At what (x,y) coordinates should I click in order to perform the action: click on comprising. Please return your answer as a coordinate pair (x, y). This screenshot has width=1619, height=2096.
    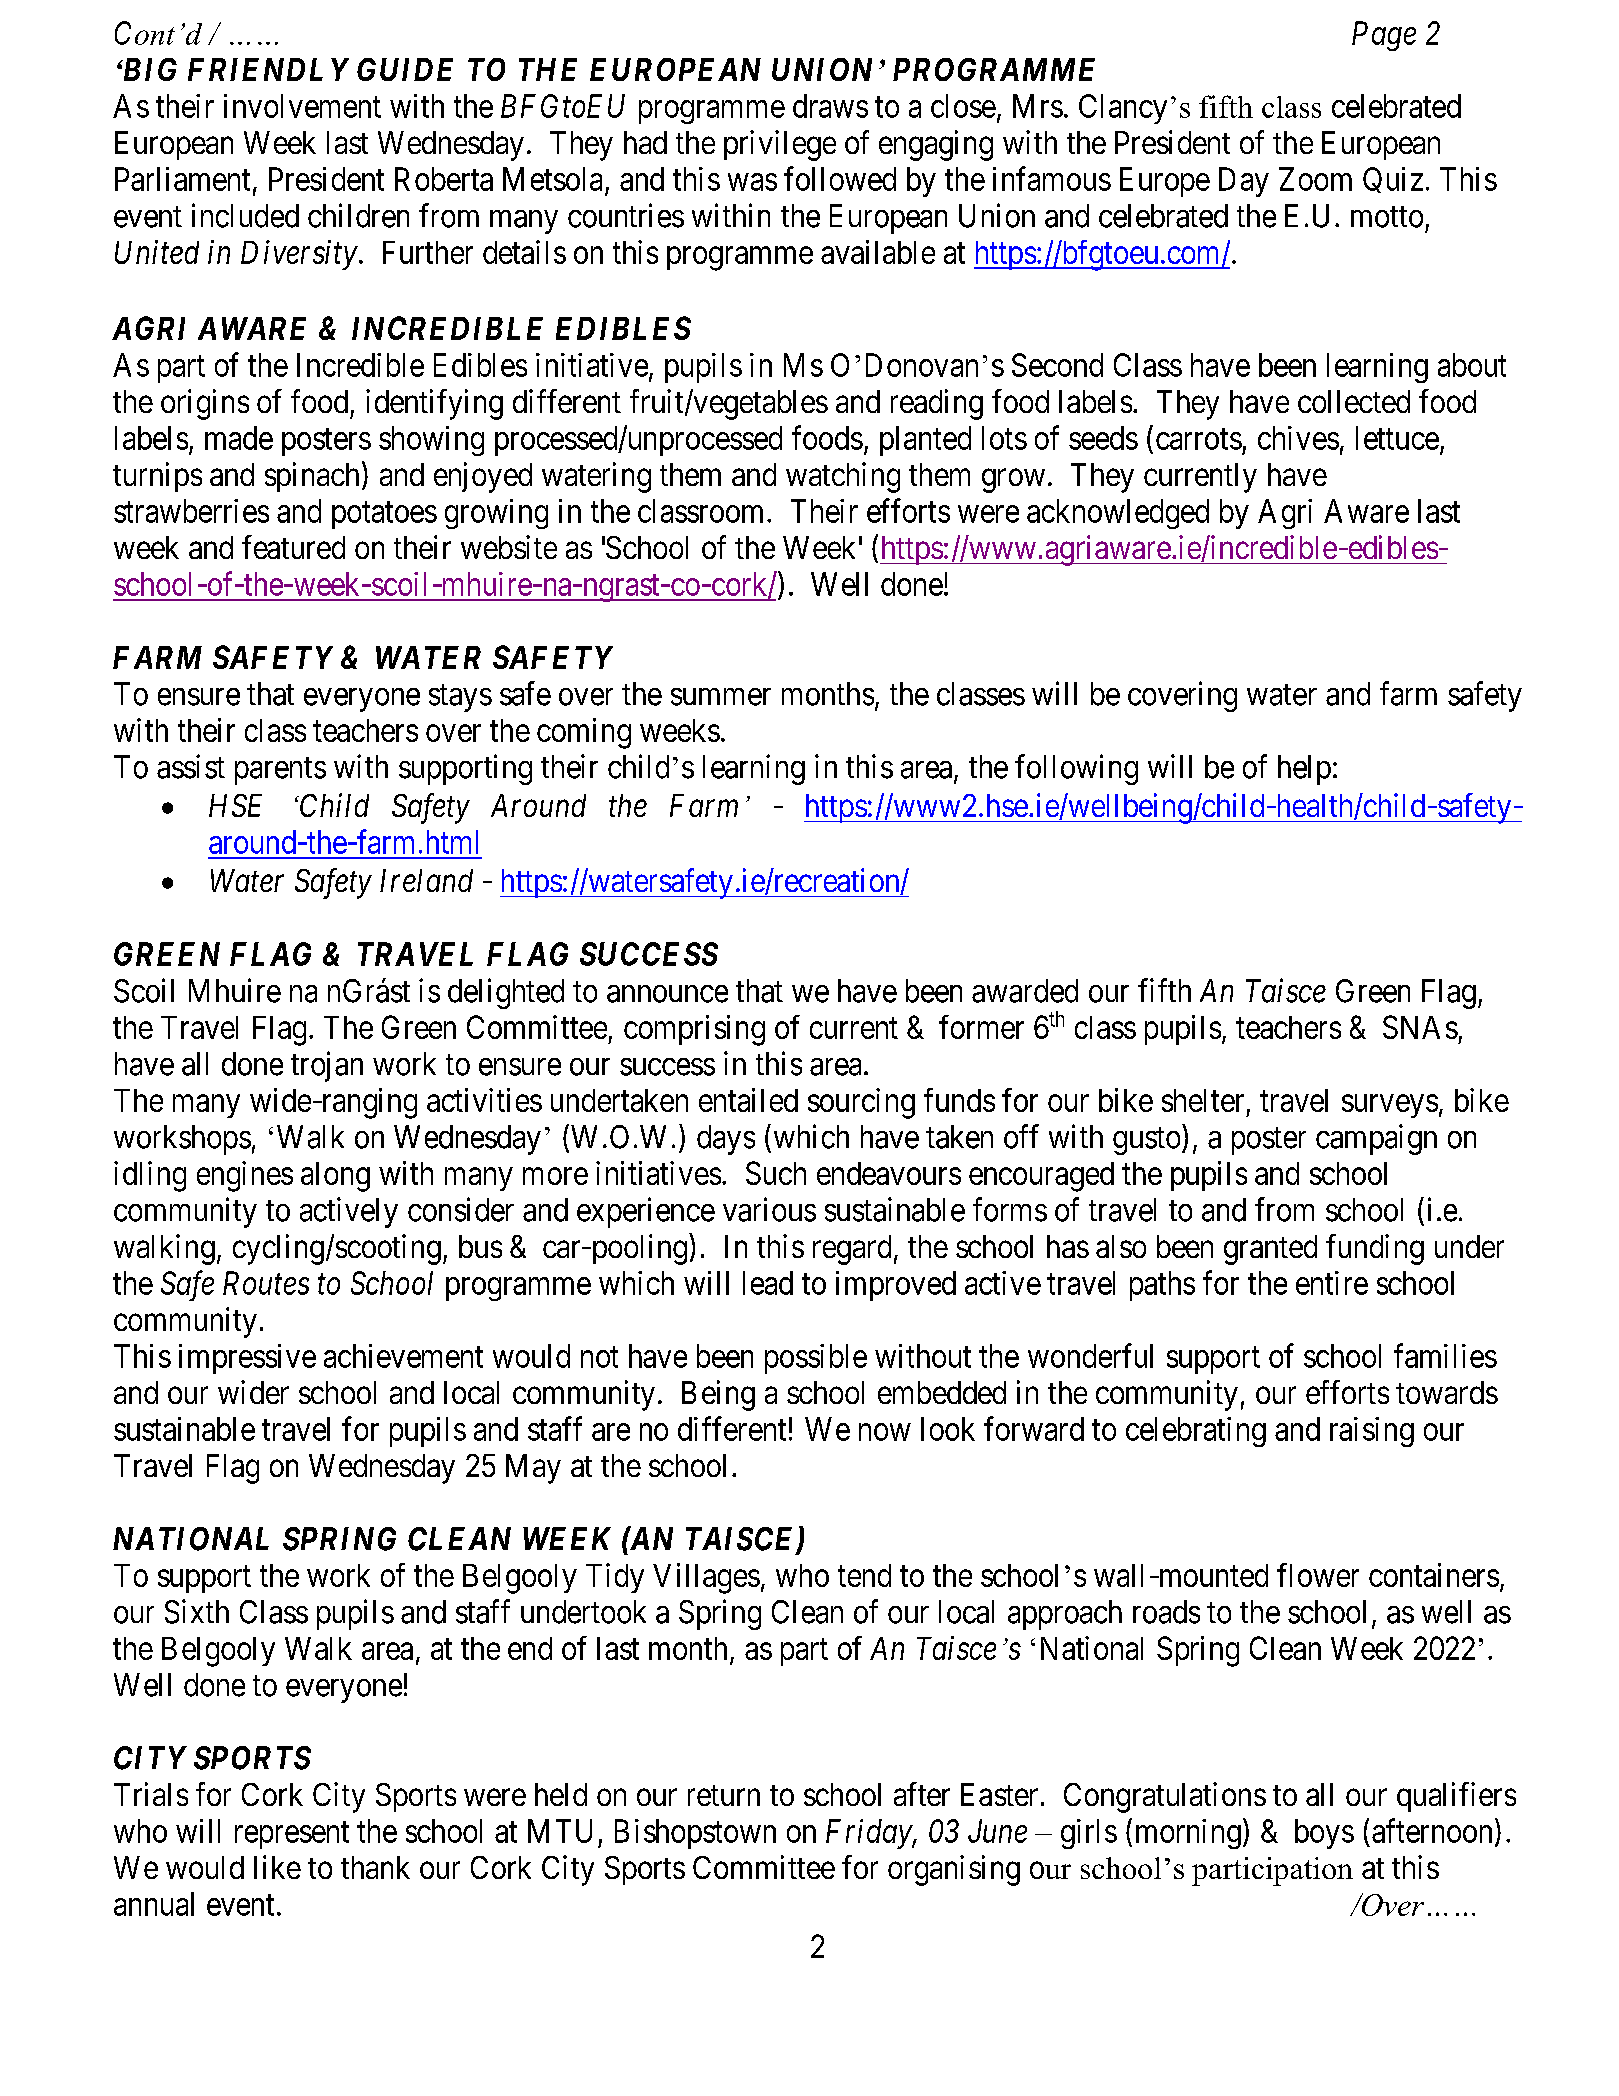
    Looking at the image, I should click on (694, 1030).
